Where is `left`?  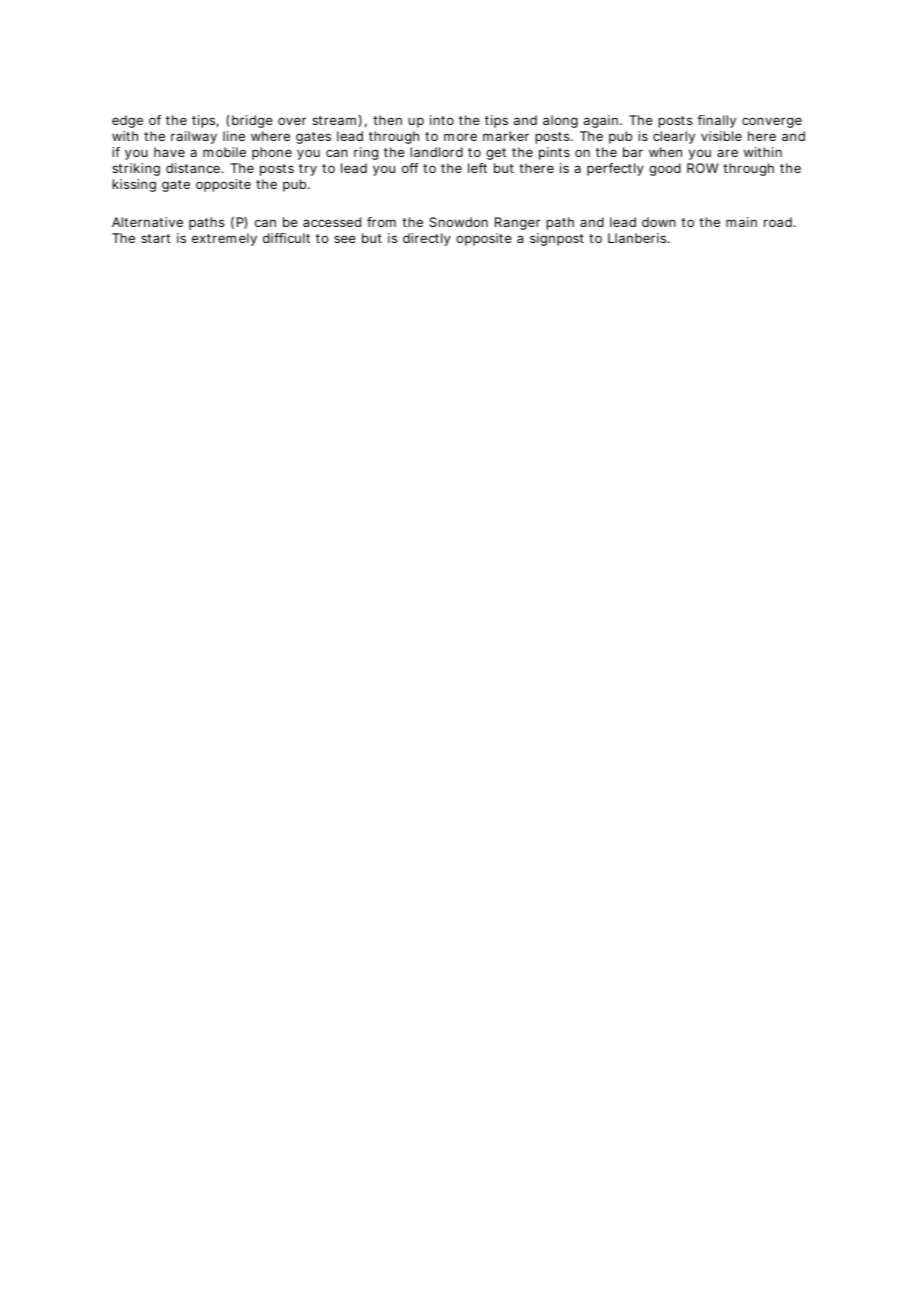
left is located at coordinates (477, 168).
